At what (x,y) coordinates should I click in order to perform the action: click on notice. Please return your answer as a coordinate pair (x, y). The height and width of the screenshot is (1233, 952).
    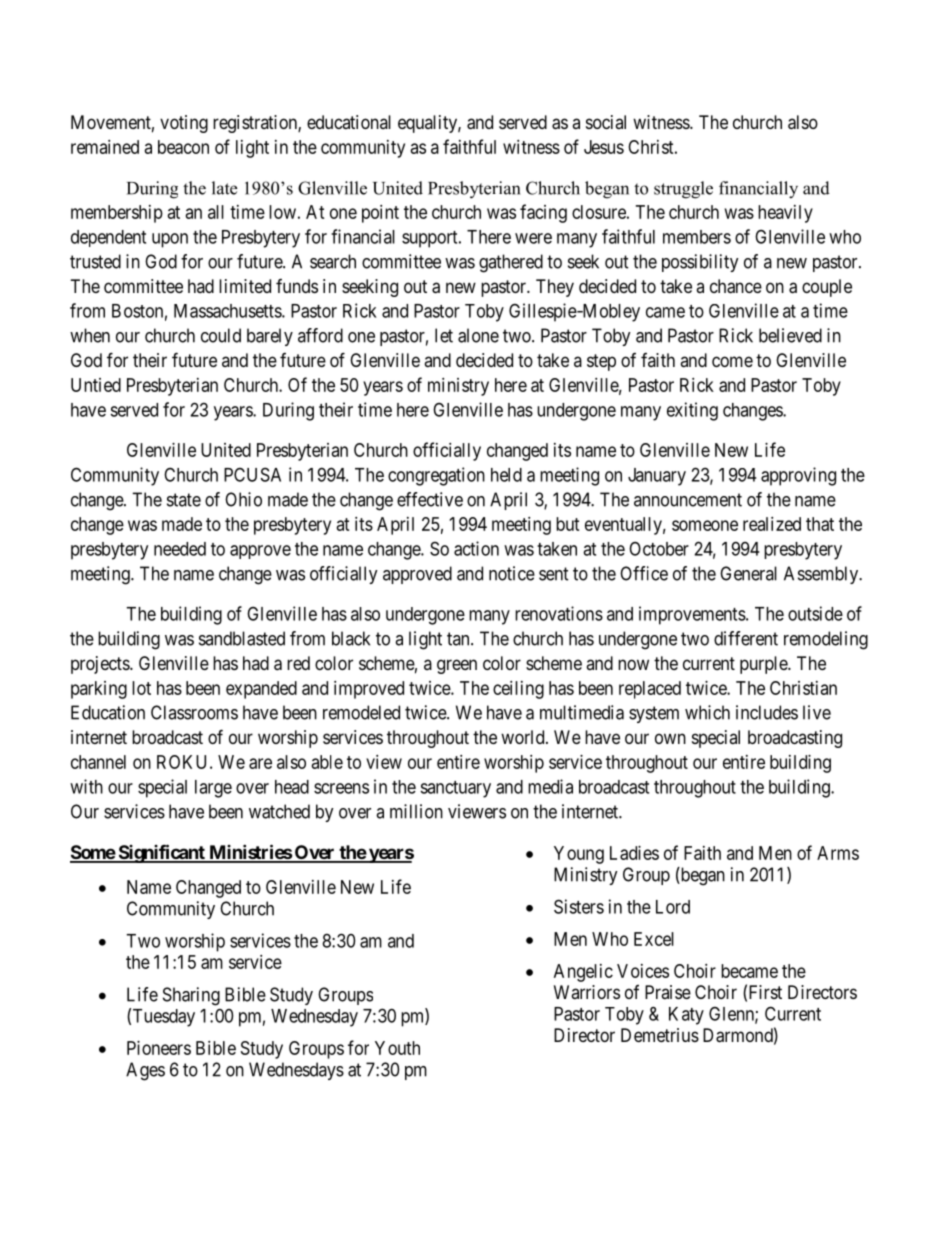
    Looking at the image, I should click on (512, 573).
